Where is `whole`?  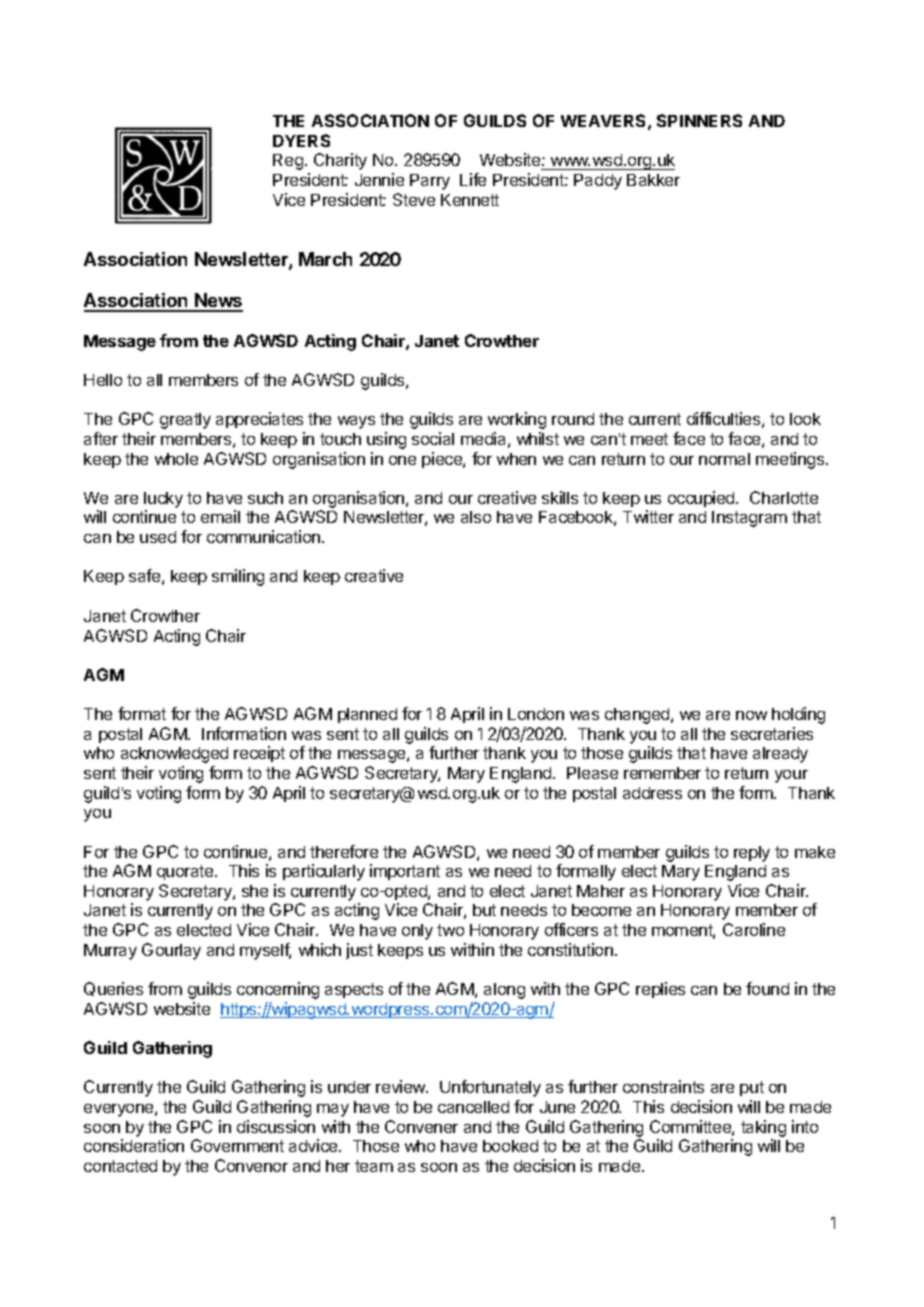 whole is located at coordinates (176, 459).
